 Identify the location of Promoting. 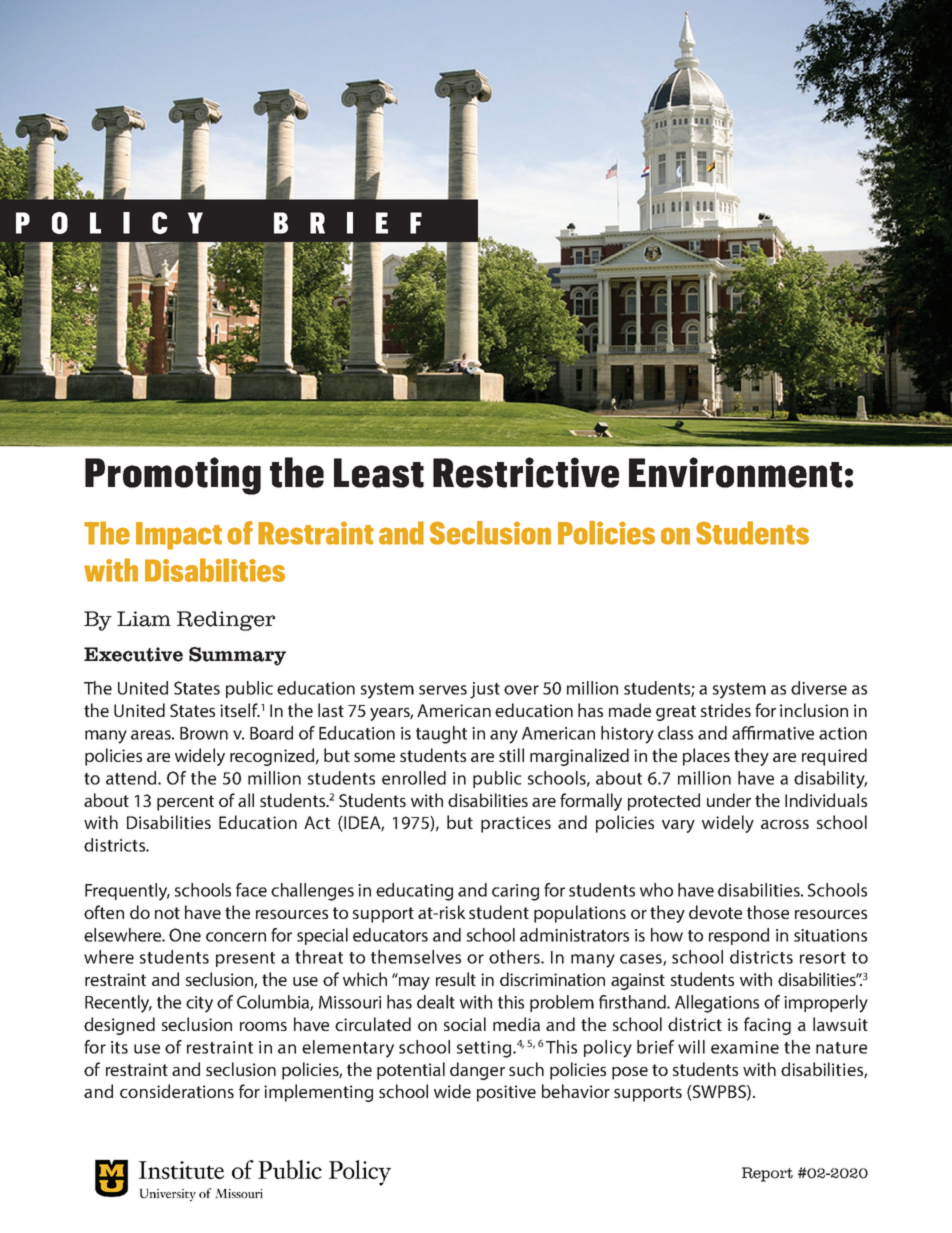
(173, 476).
